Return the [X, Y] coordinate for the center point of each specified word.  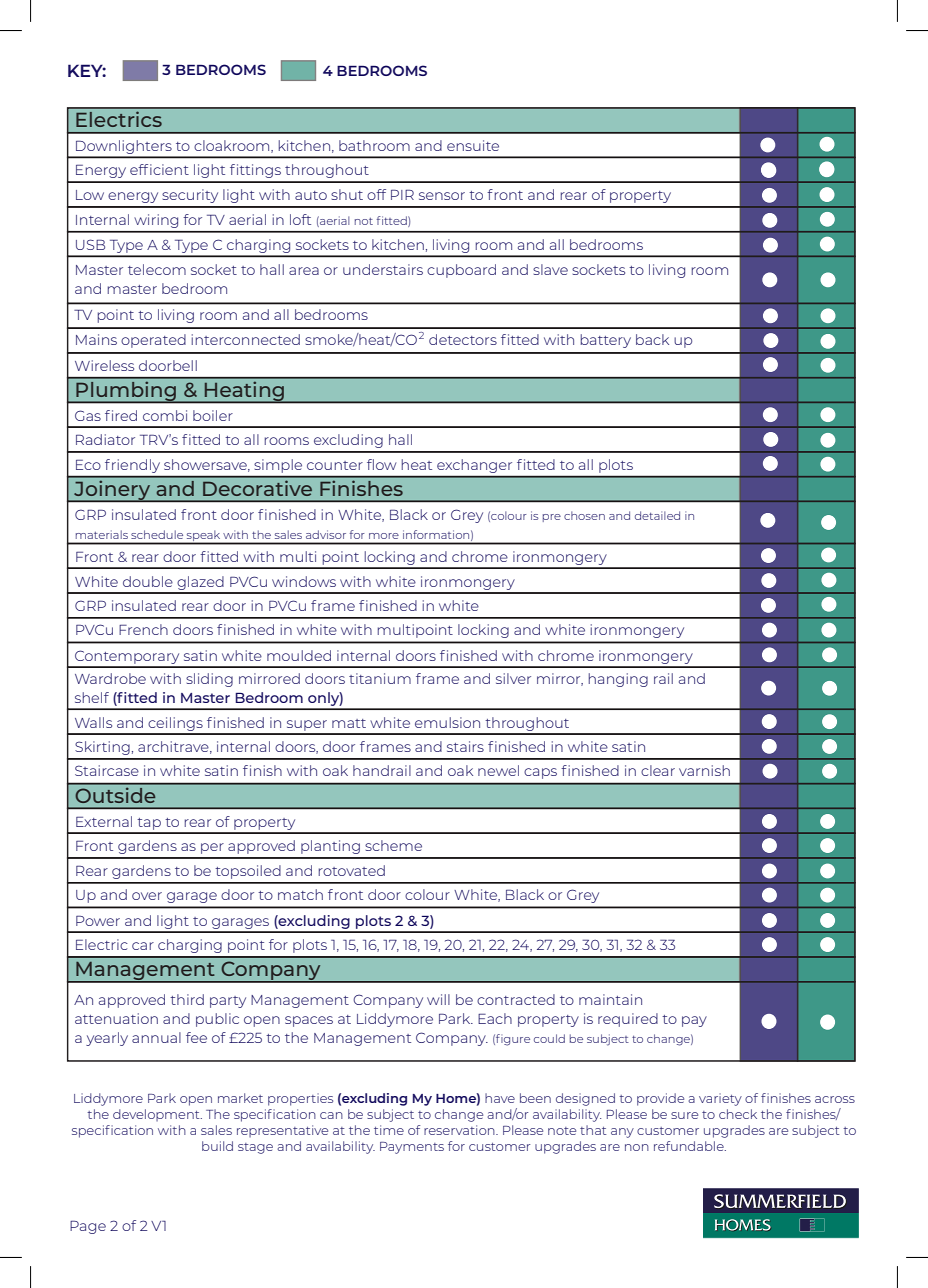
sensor [442, 196]
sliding [209, 680]
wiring [156, 221]
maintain [610, 999]
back [652, 339]
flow [381, 464]
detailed [657, 515]
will [438, 999]
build [217, 1146]
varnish [704, 770]
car [143, 946]
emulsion [447, 722]
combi [165, 415]
